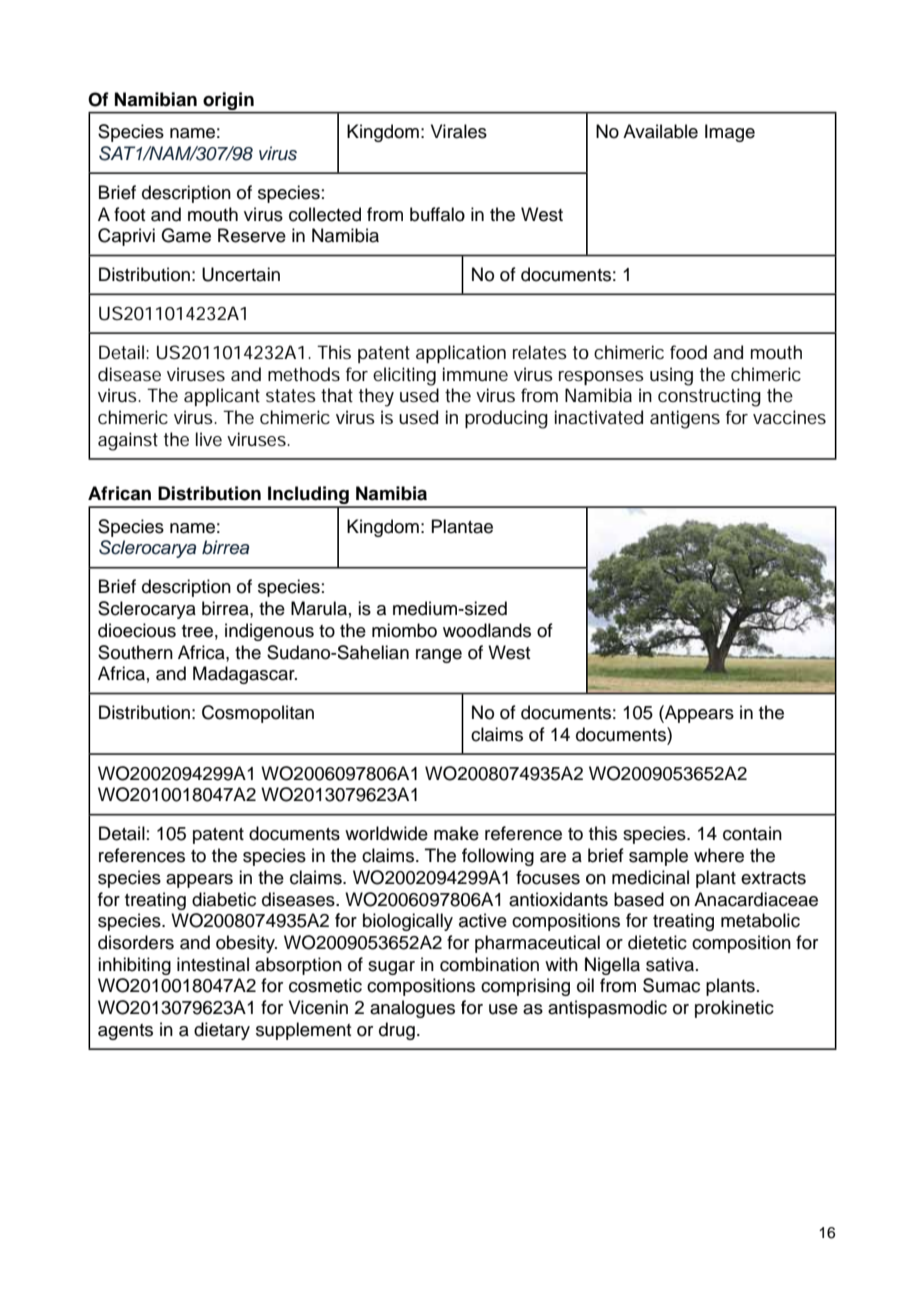  Describe the element at coordinates (269, 632) in the document. I see `indigenous` at that location.
